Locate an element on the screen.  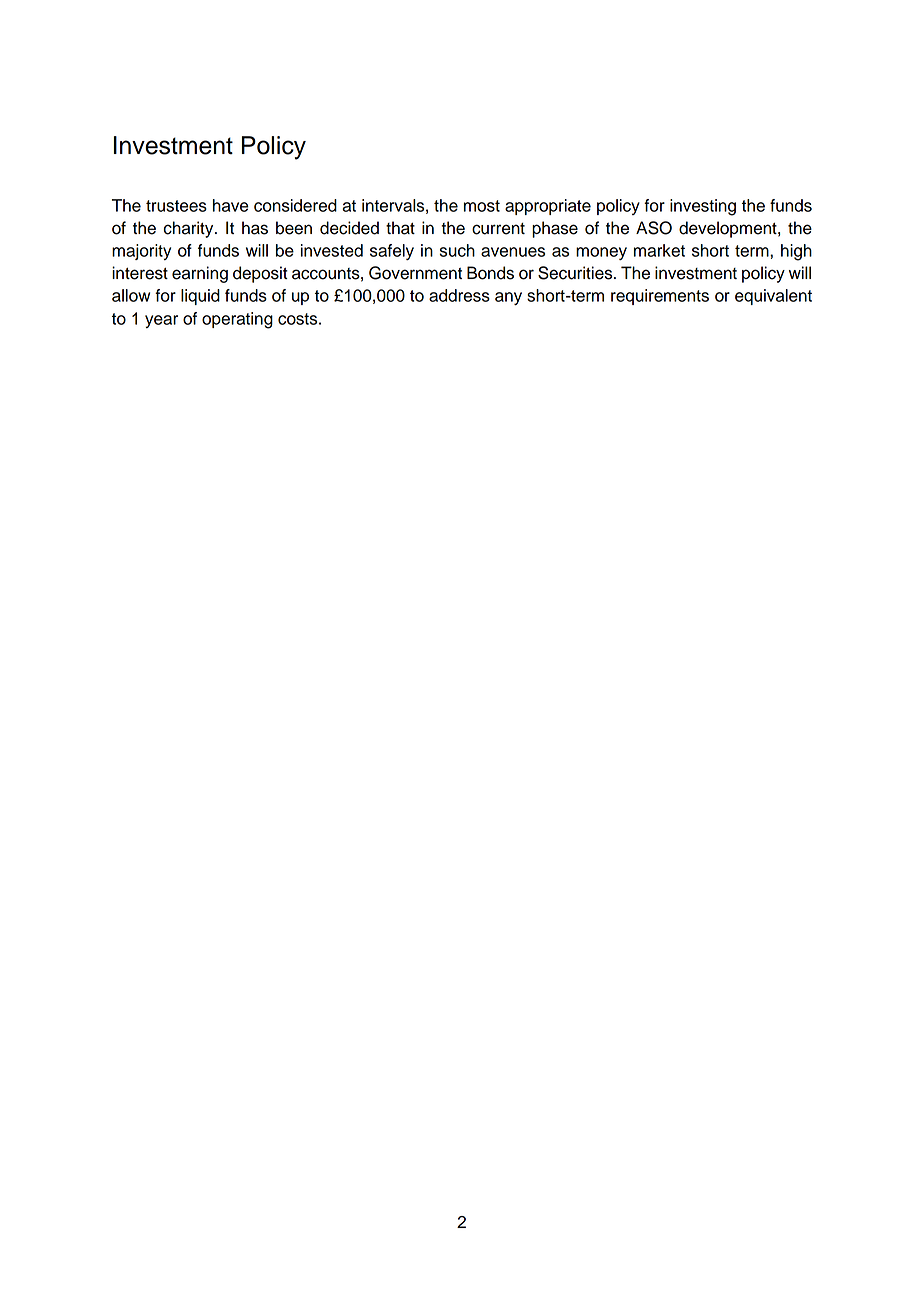
operating is located at coordinates (237, 320).
